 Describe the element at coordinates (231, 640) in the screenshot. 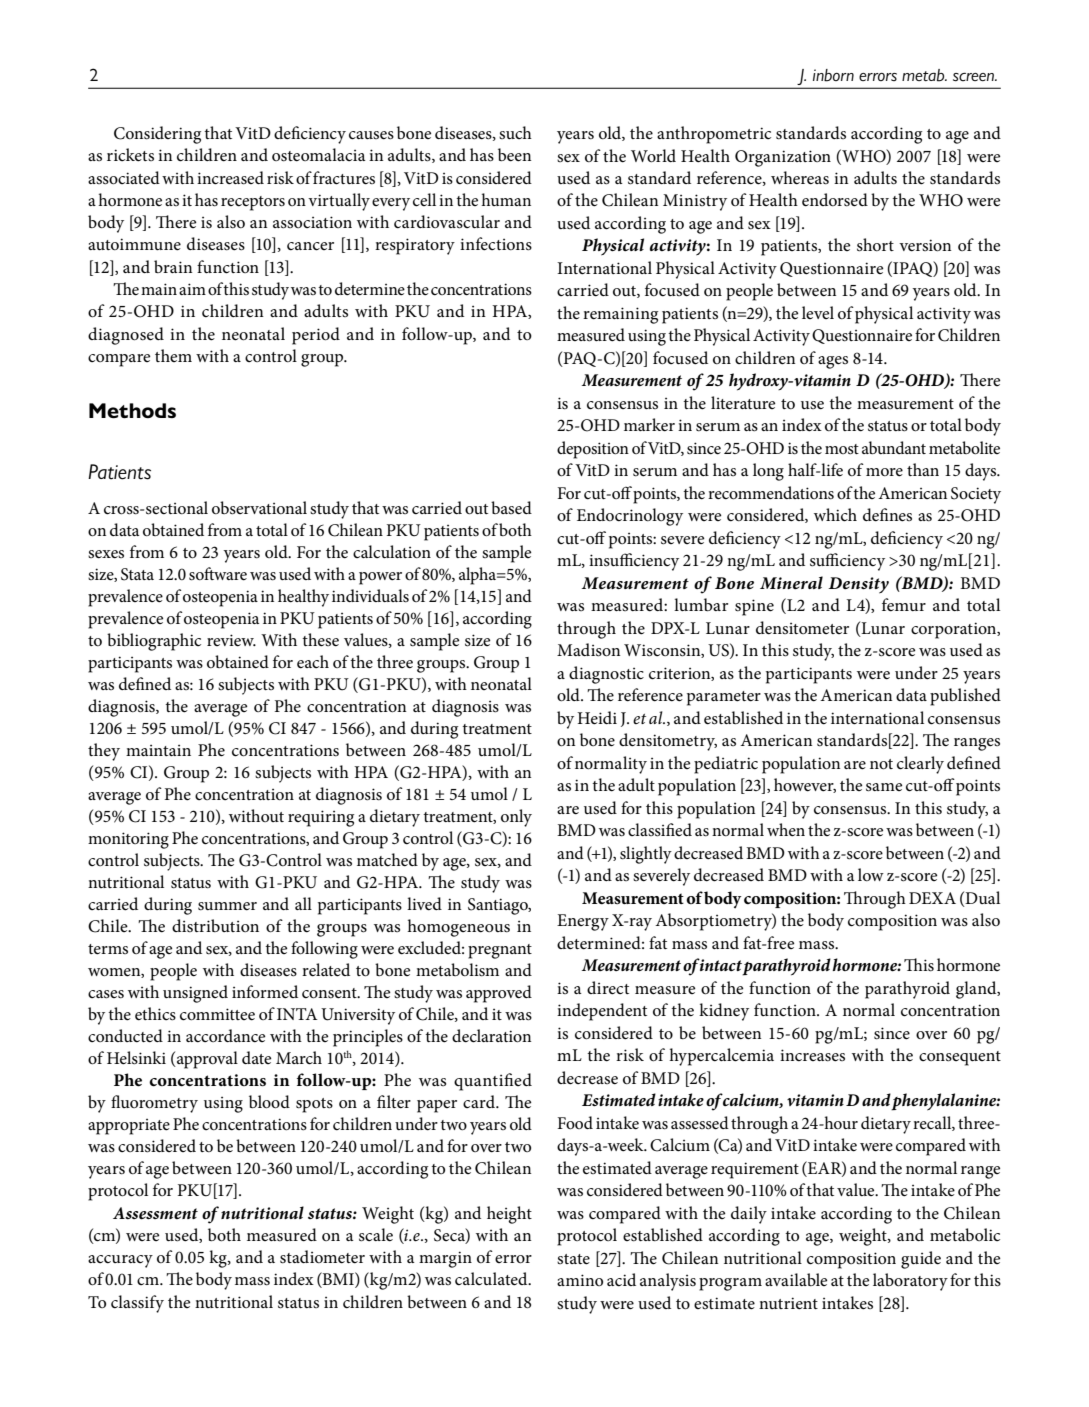

I see `review` at that location.
